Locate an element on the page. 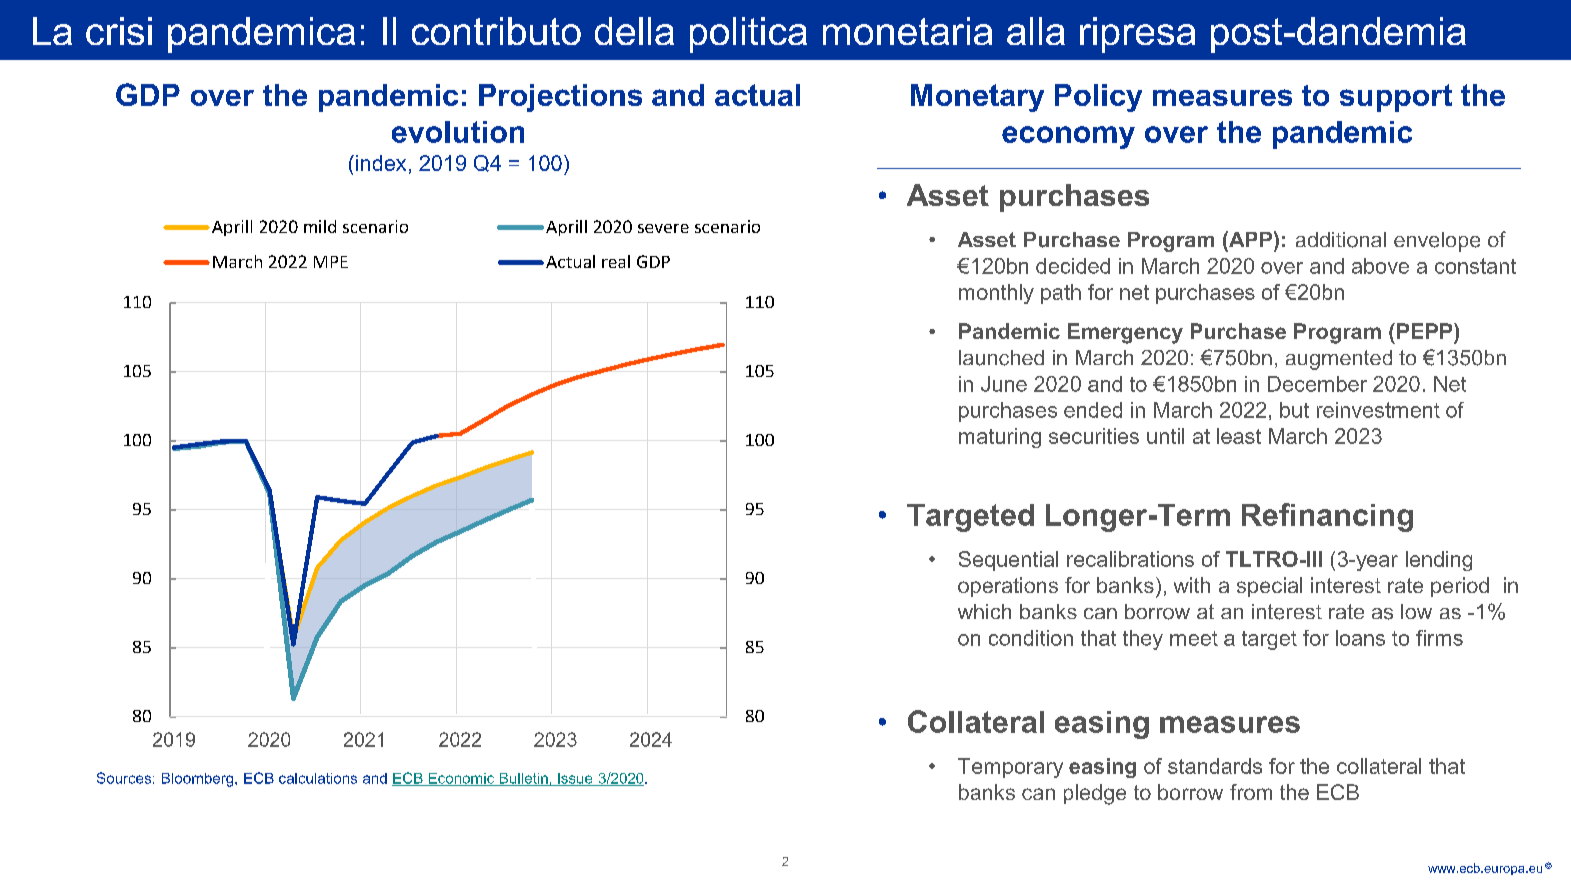  Refinancing is located at coordinates (1327, 517).
